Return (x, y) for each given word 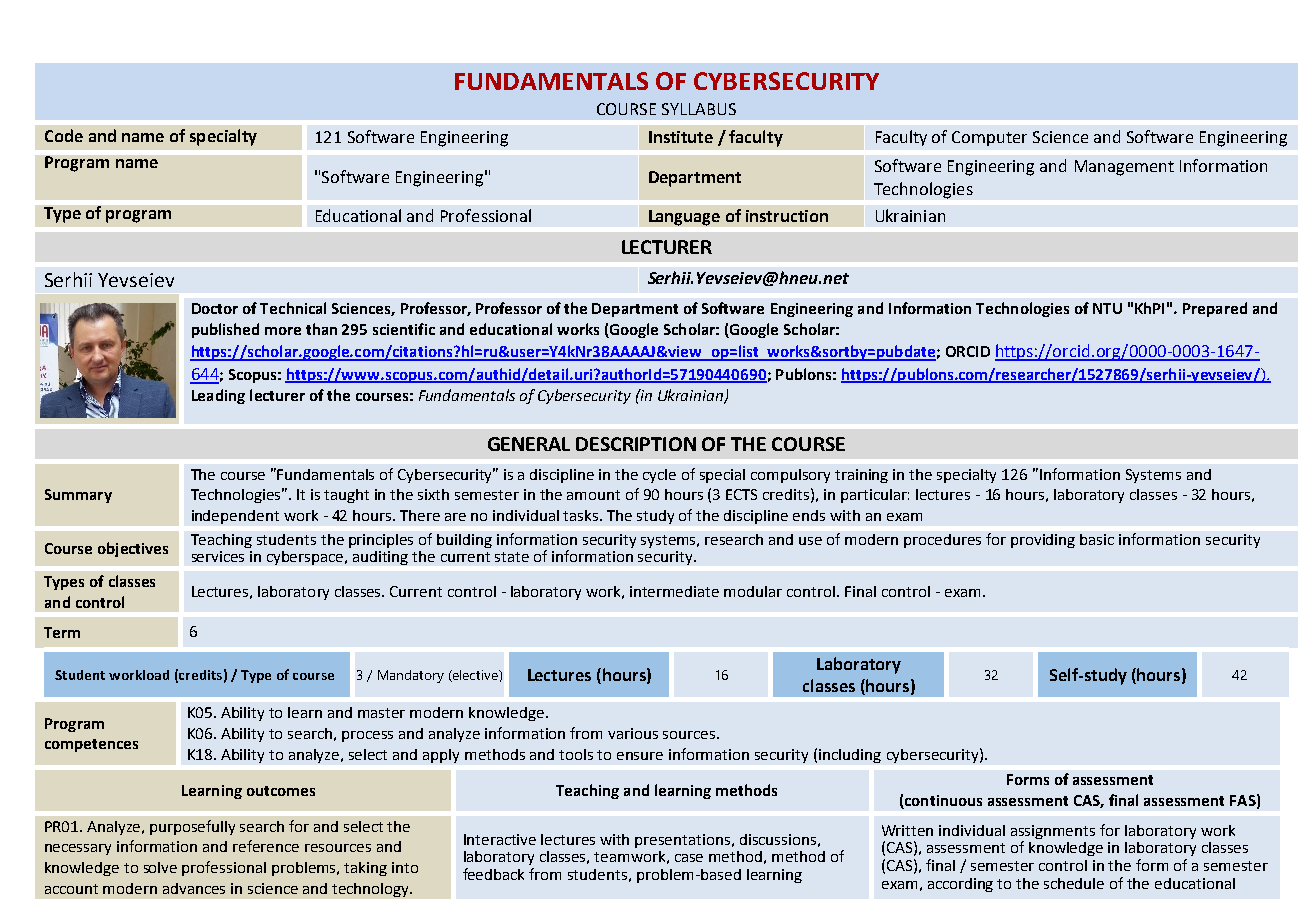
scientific (404, 329)
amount (593, 495)
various (633, 733)
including (850, 756)
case (689, 858)
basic (1097, 539)
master (381, 713)
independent (235, 517)
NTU (1107, 308)
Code (64, 135)
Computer (989, 138)
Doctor (215, 308)
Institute (681, 137)
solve (160, 867)
